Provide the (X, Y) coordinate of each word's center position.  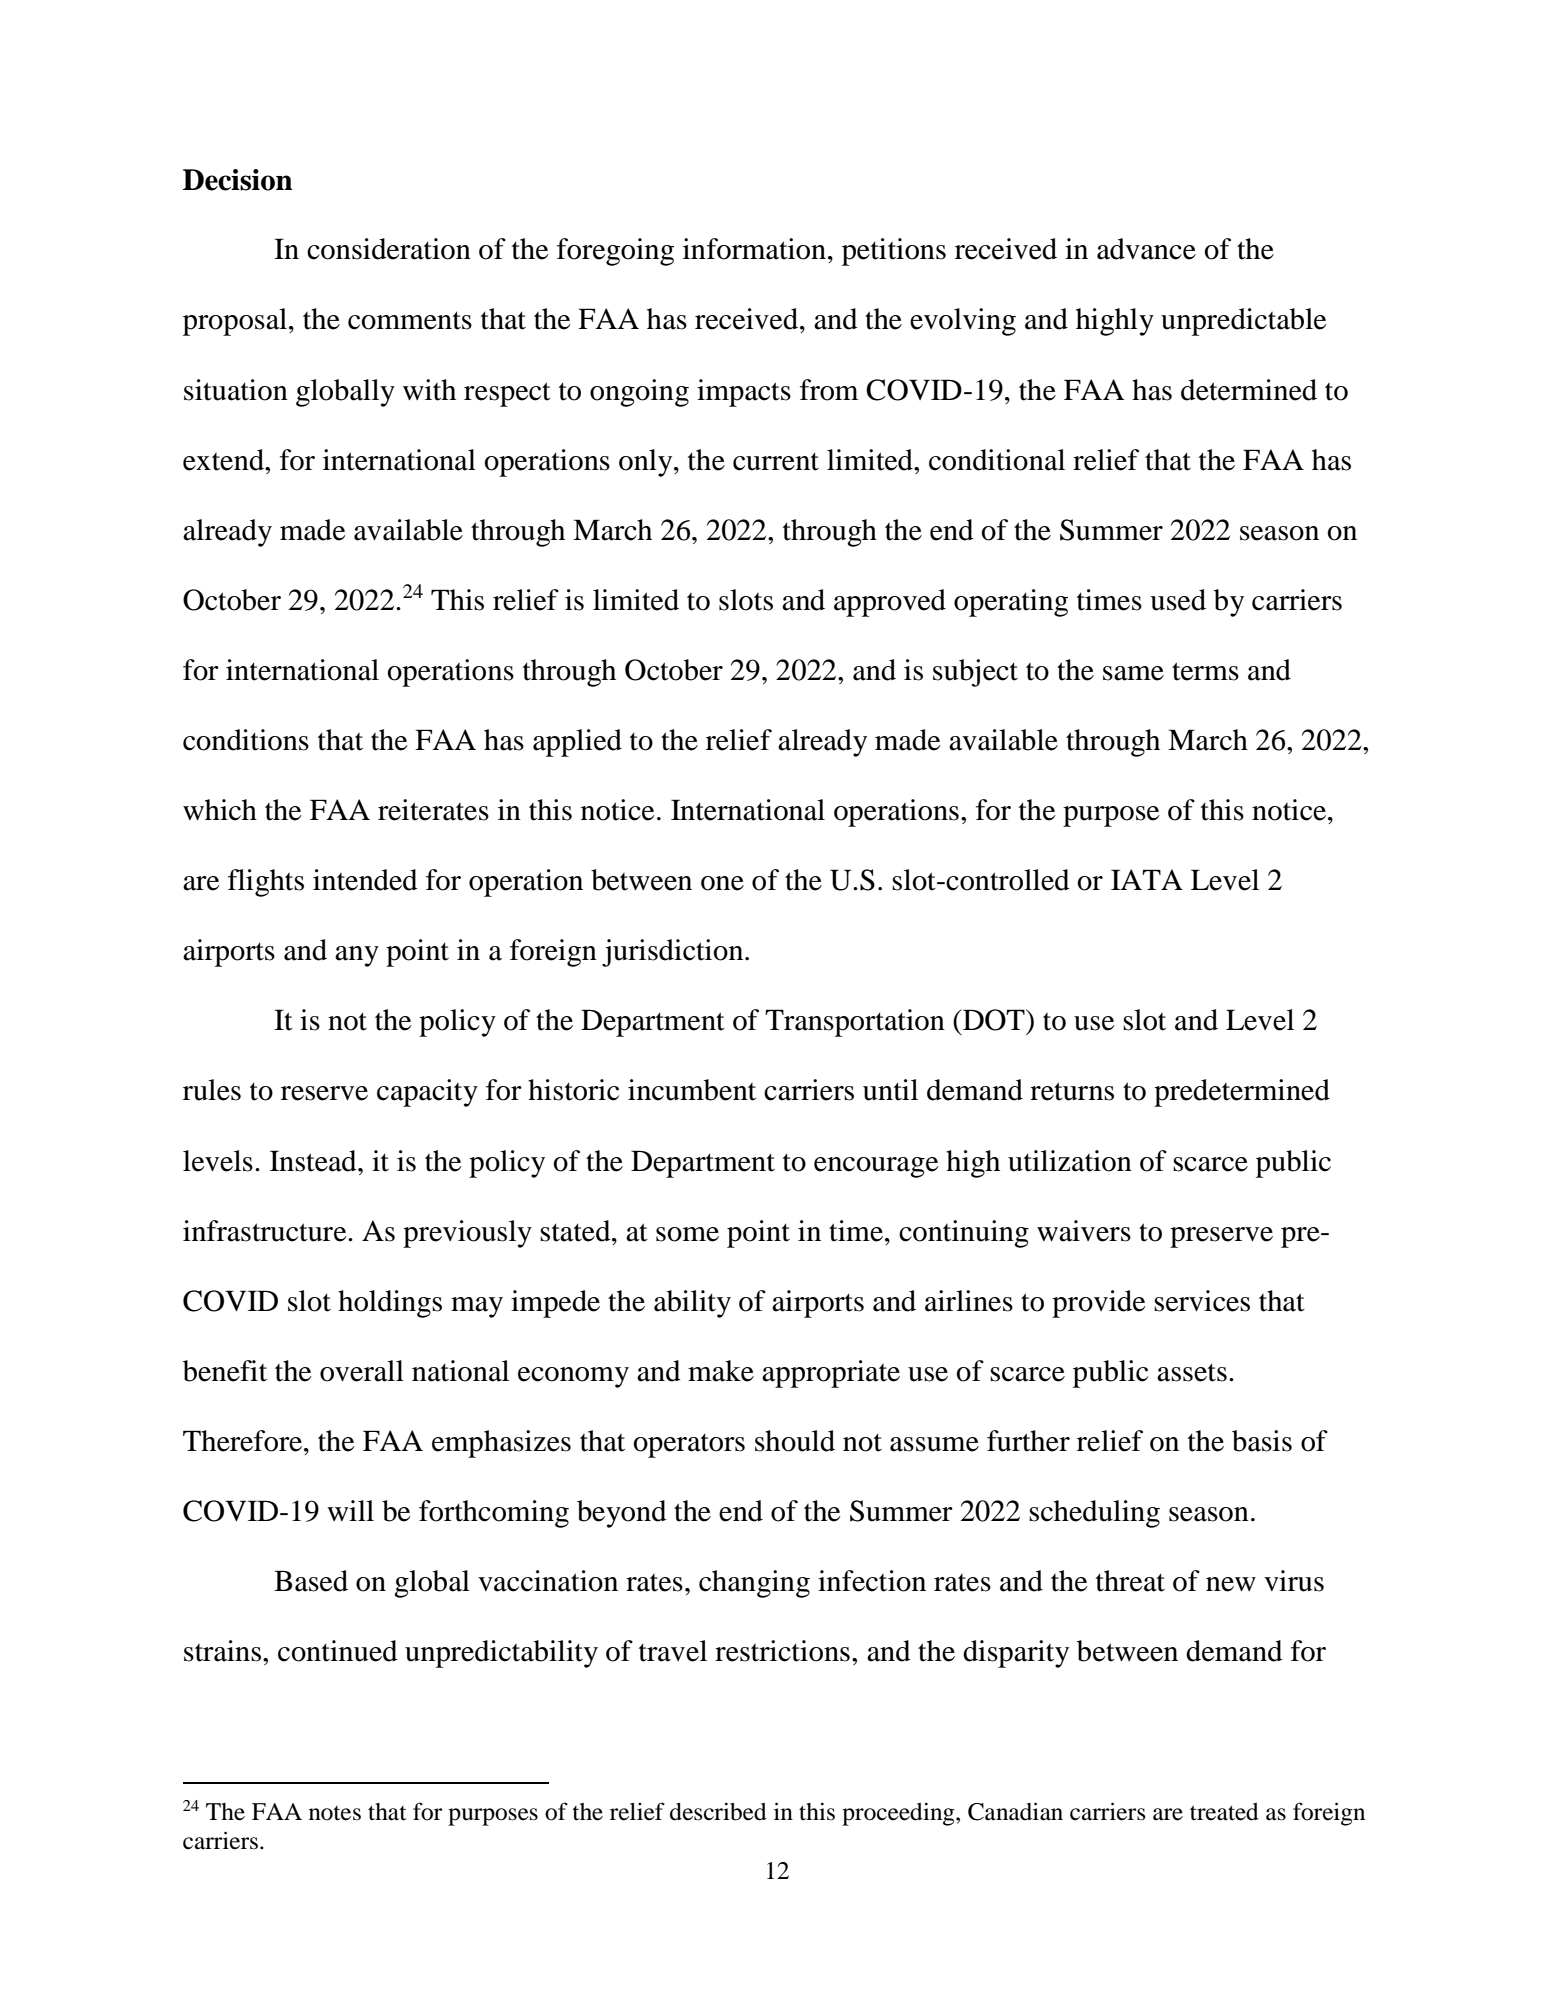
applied (577, 743)
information (754, 249)
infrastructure (266, 1231)
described (718, 1811)
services (1202, 1301)
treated (1224, 1812)
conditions (246, 740)
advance (1146, 249)
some (687, 1234)
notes (335, 1813)
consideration (389, 249)
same (1133, 673)
